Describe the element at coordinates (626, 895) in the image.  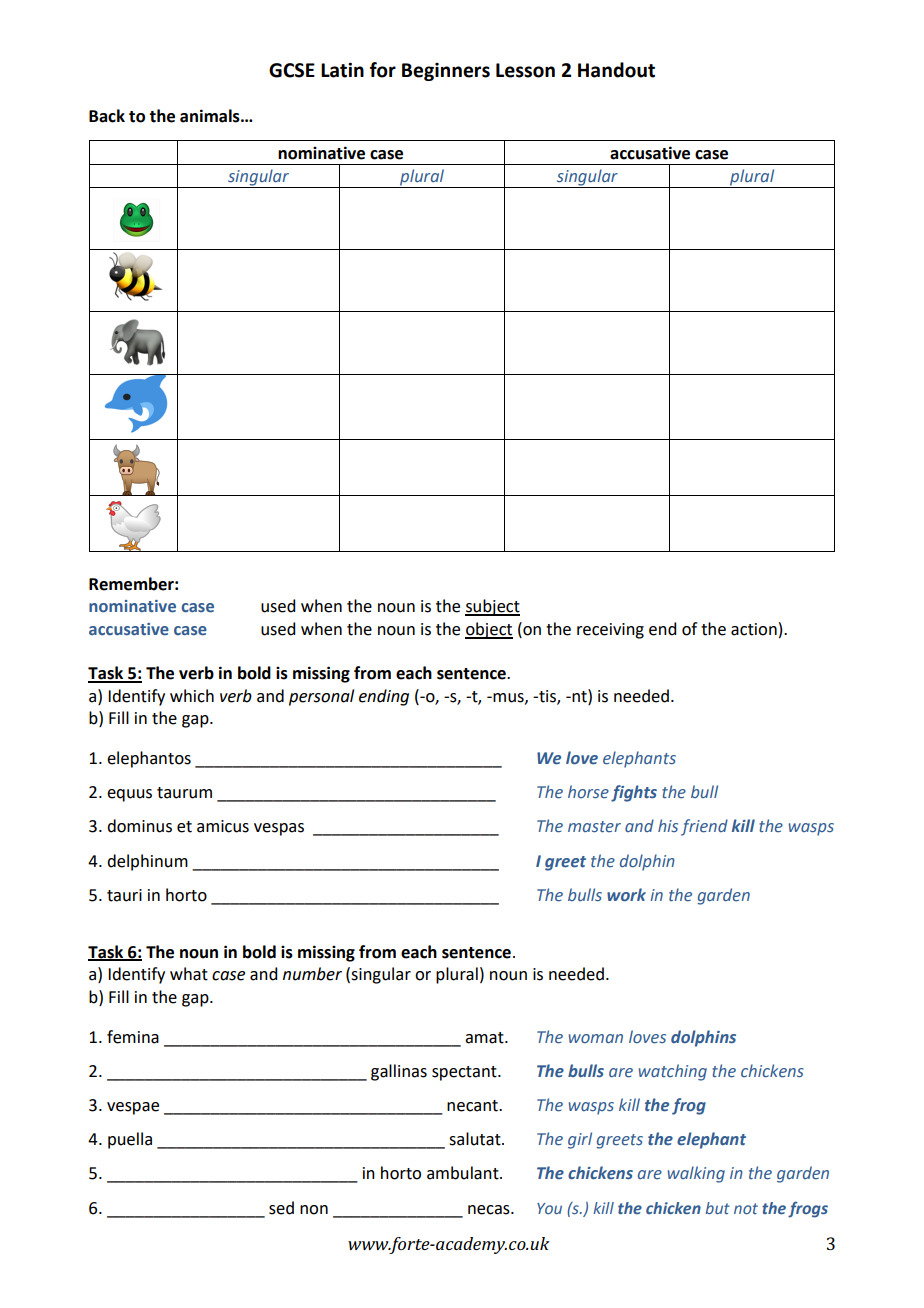
I see `work` at that location.
